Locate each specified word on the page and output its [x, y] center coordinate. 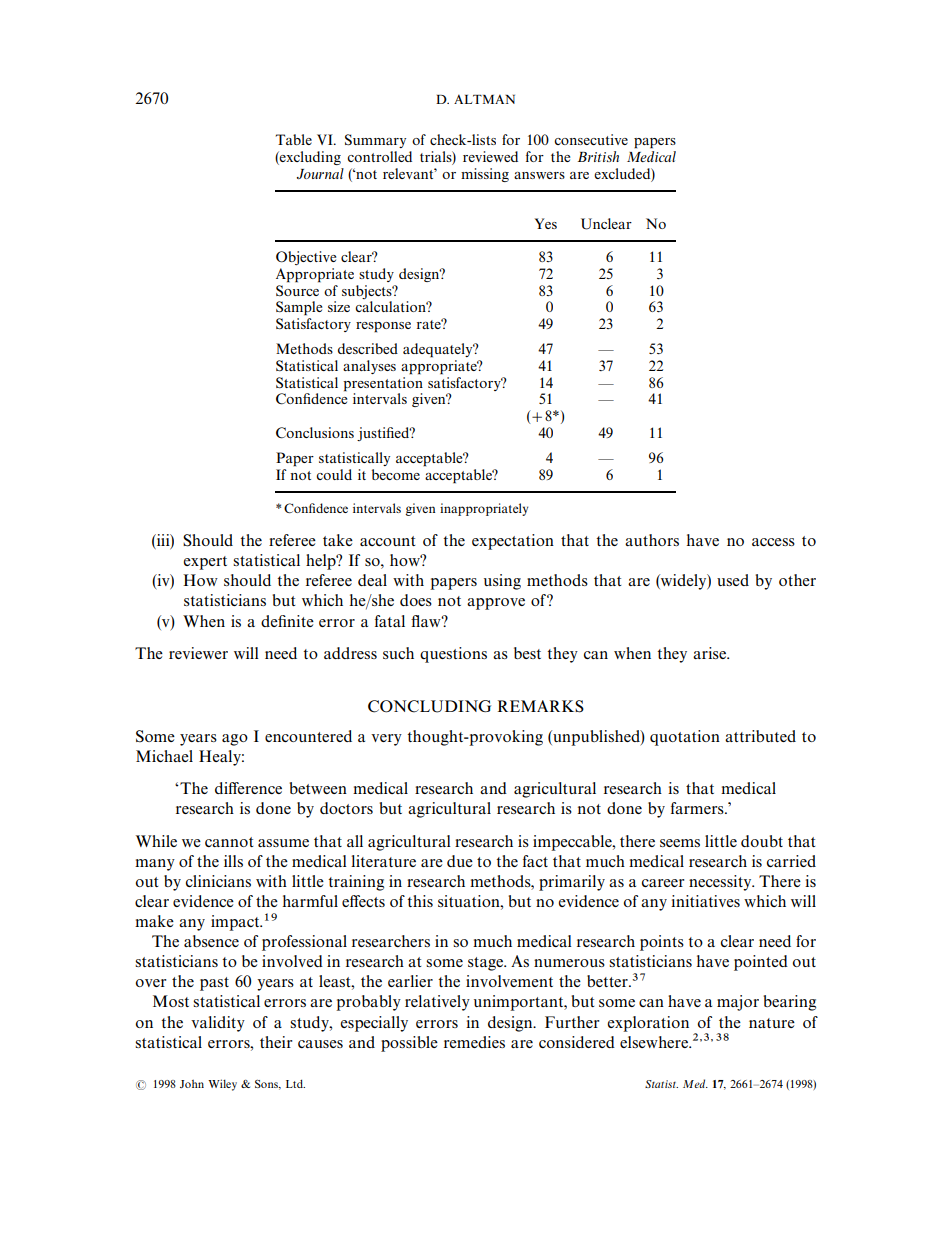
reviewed [490, 156]
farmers [698, 808]
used [733, 580]
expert [205, 563]
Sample [299, 308]
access [773, 542]
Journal [320, 173]
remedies [474, 1042]
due [460, 861]
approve [496, 604]
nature [772, 1023]
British [598, 156]
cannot [229, 842]
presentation [383, 383]
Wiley [222, 1085]
